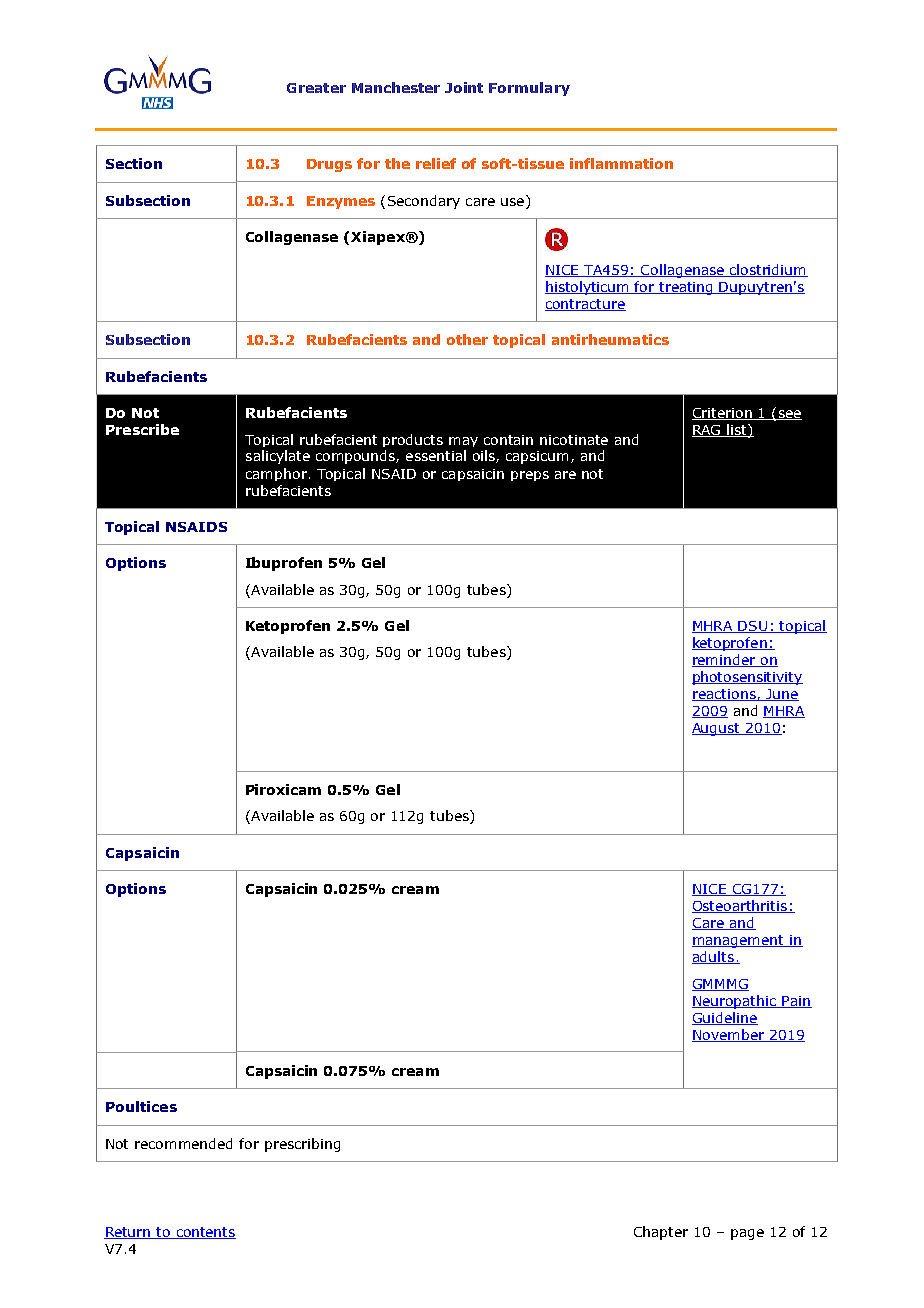  What do you see at coordinates (316, 88) in the screenshot?
I see `Greater` at bounding box center [316, 88].
